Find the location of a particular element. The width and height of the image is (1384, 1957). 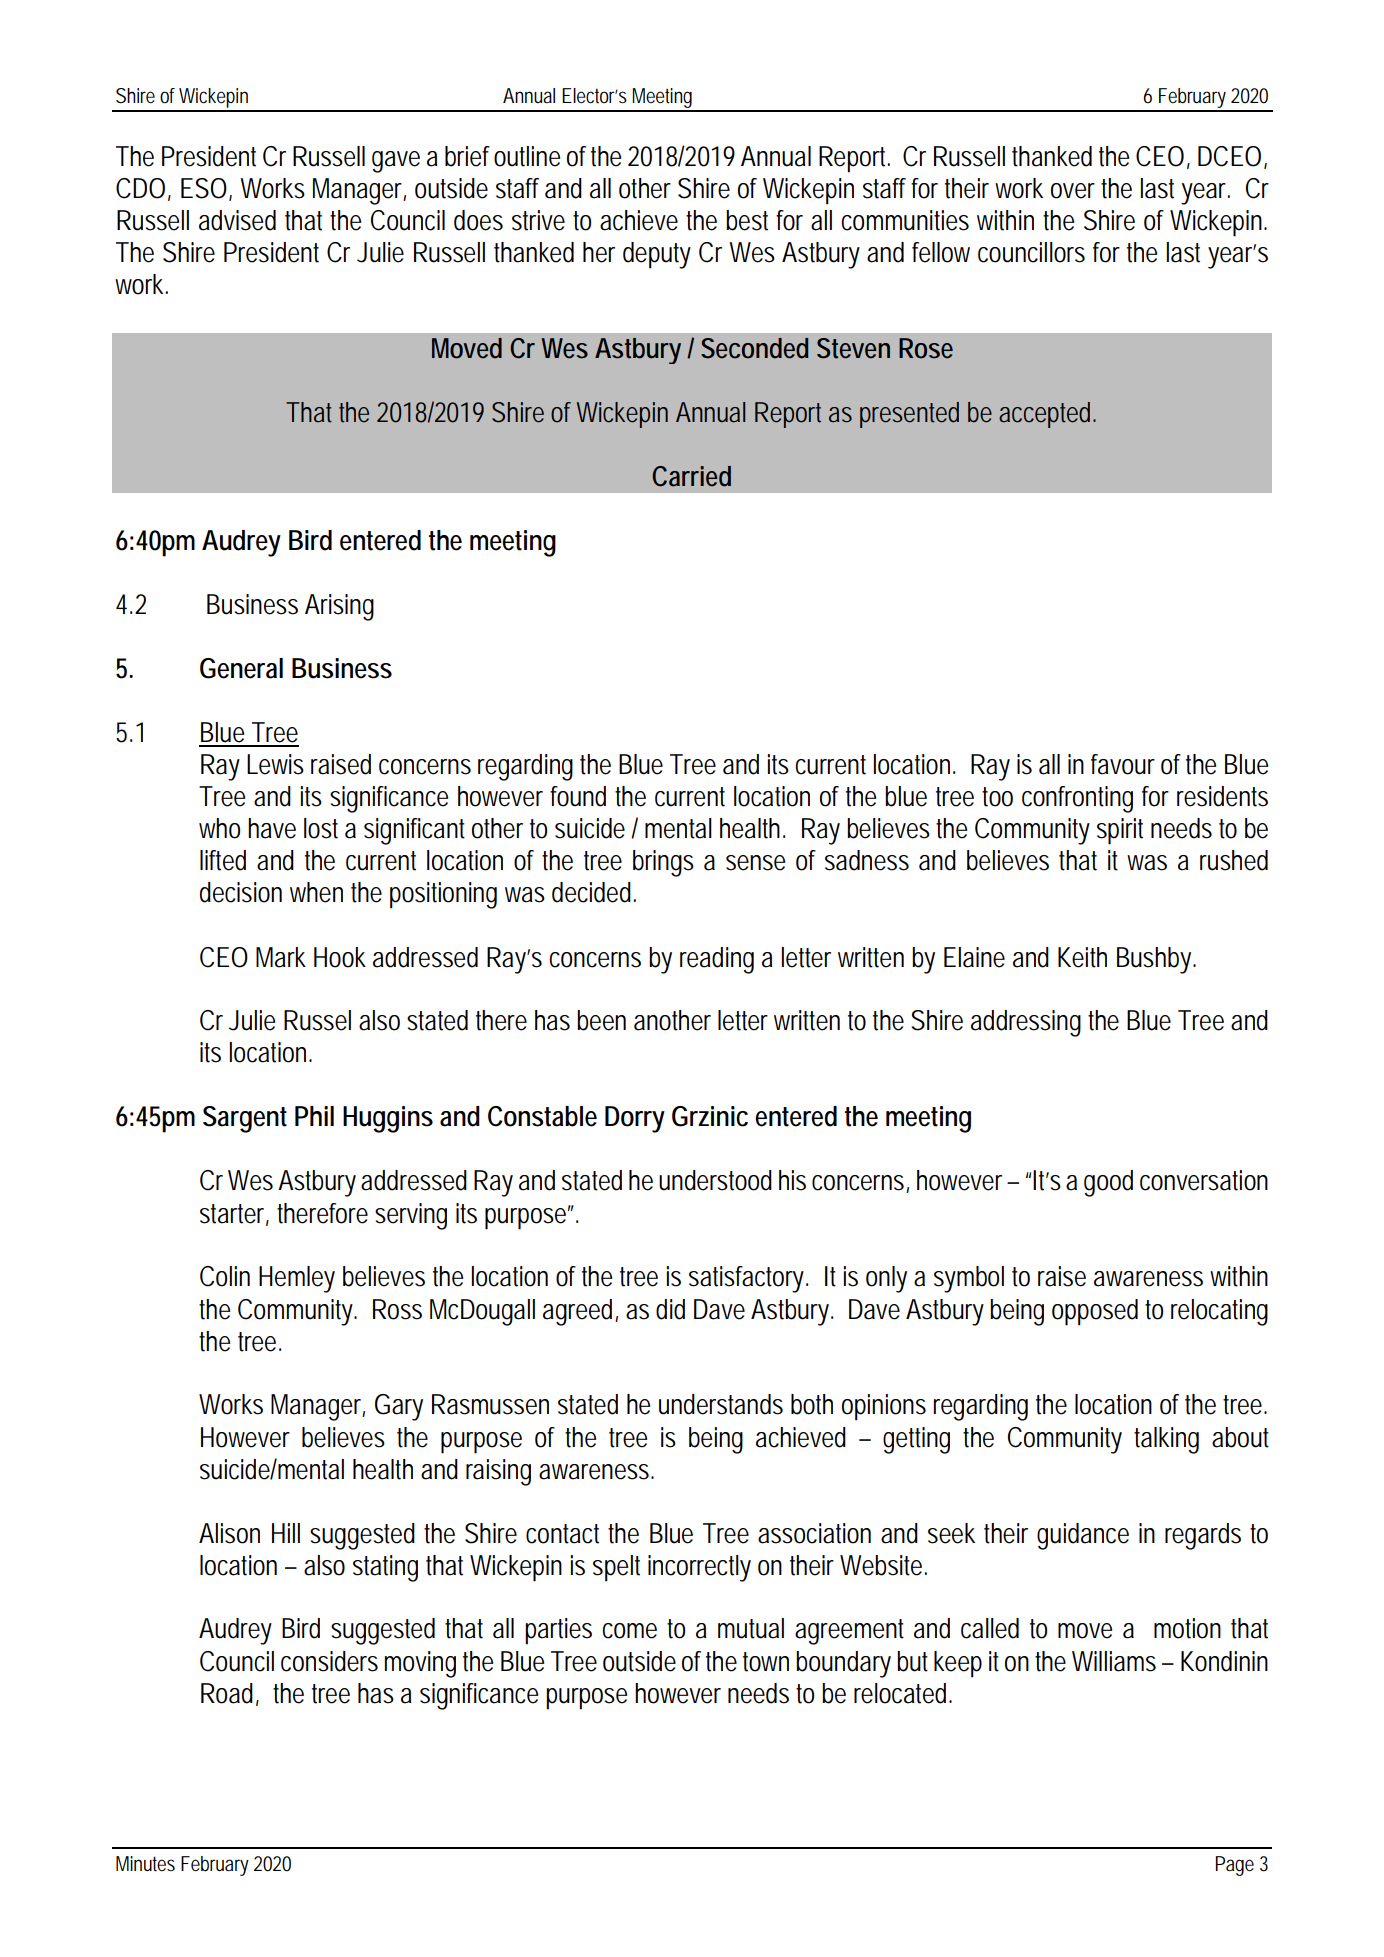

starter is located at coordinates (234, 1214).
